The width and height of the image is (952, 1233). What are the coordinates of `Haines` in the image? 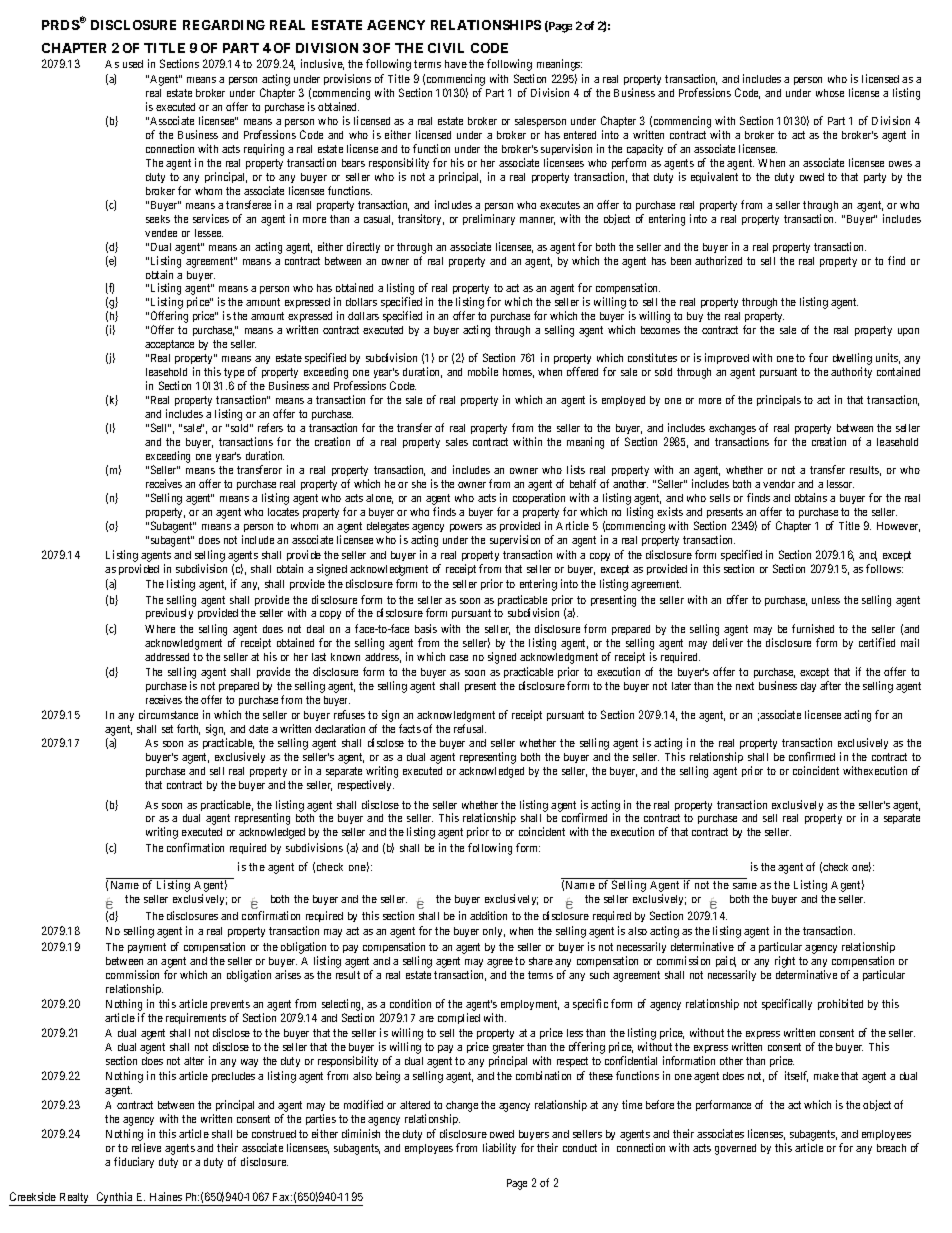 It's located at (166, 1196).
